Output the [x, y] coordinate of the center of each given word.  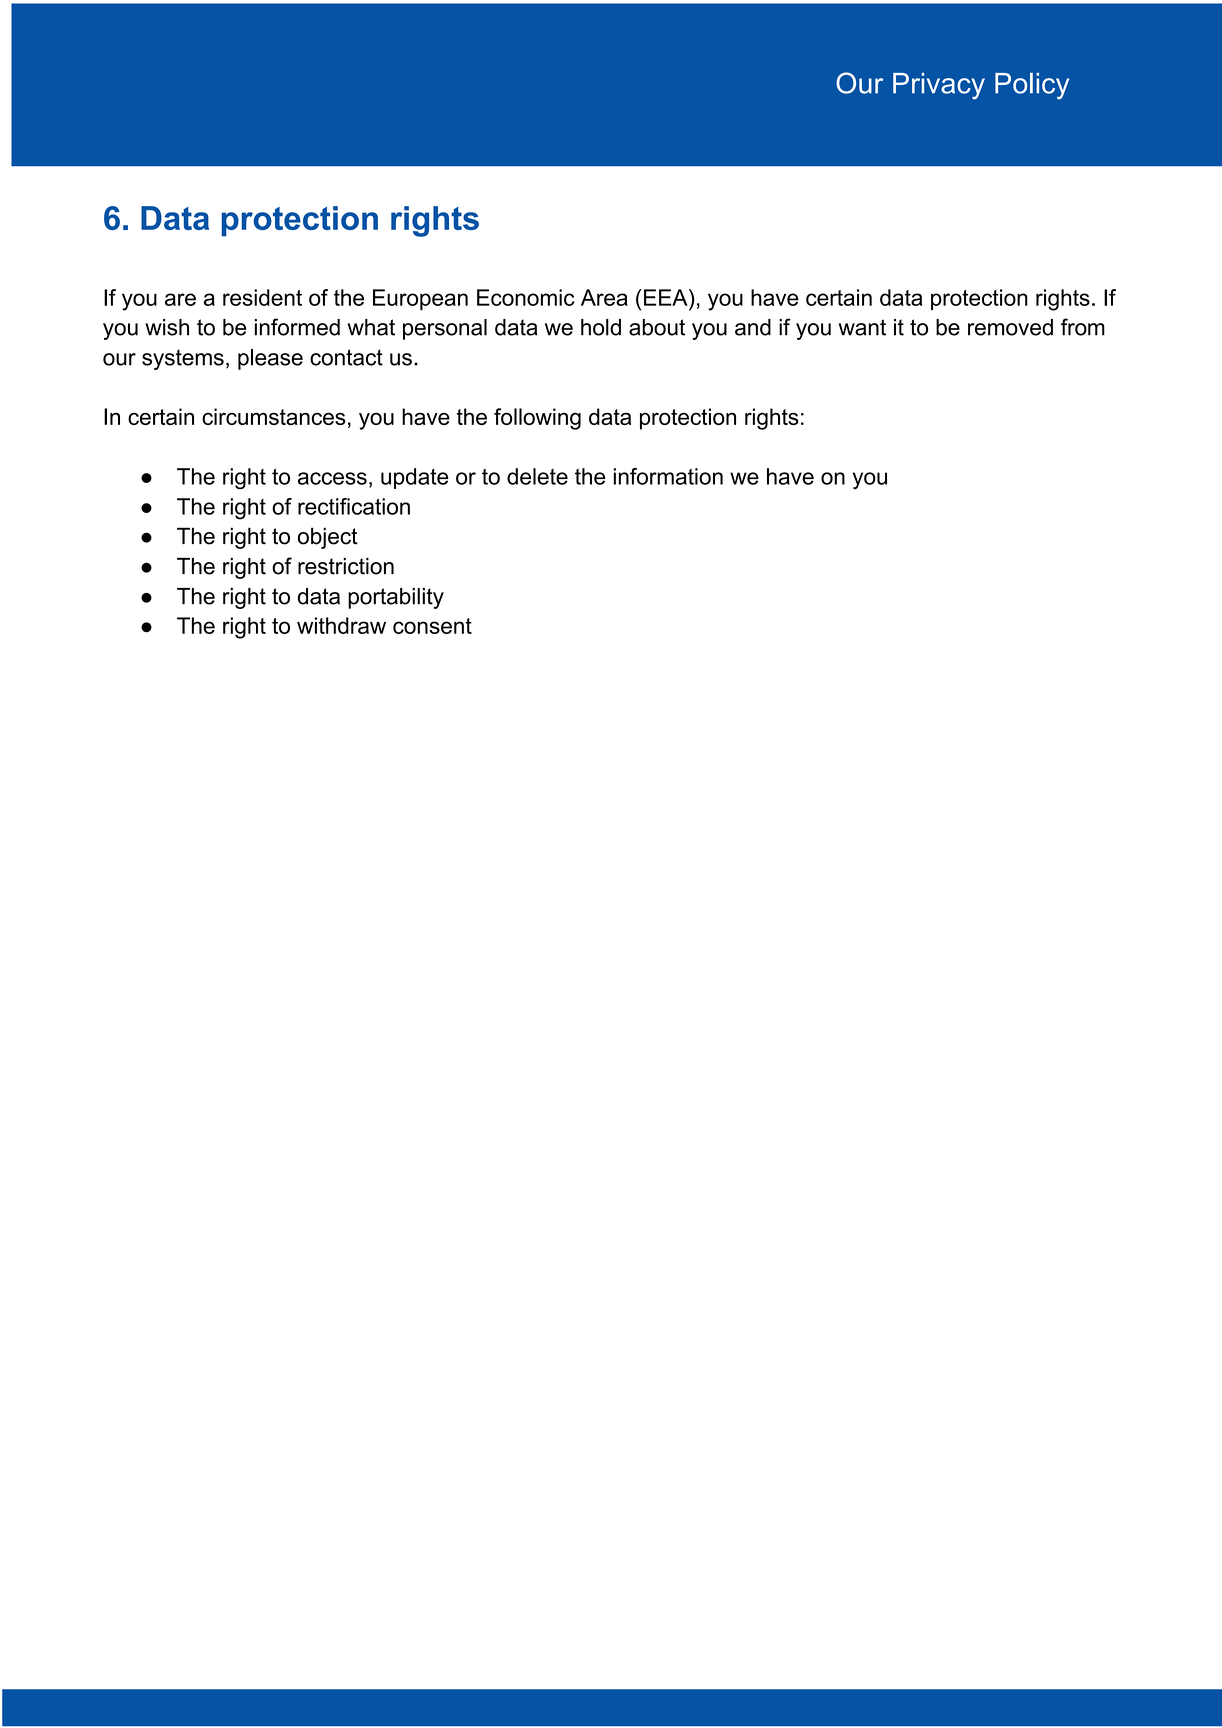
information [668, 476]
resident [262, 297]
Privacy [939, 86]
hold [601, 327]
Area [604, 297]
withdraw [341, 625]
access [332, 478]
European [420, 299]
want [862, 327]
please [270, 359]
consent [432, 626]
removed [1010, 327]
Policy [1032, 86]
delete [537, 476]
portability [396, 598]
